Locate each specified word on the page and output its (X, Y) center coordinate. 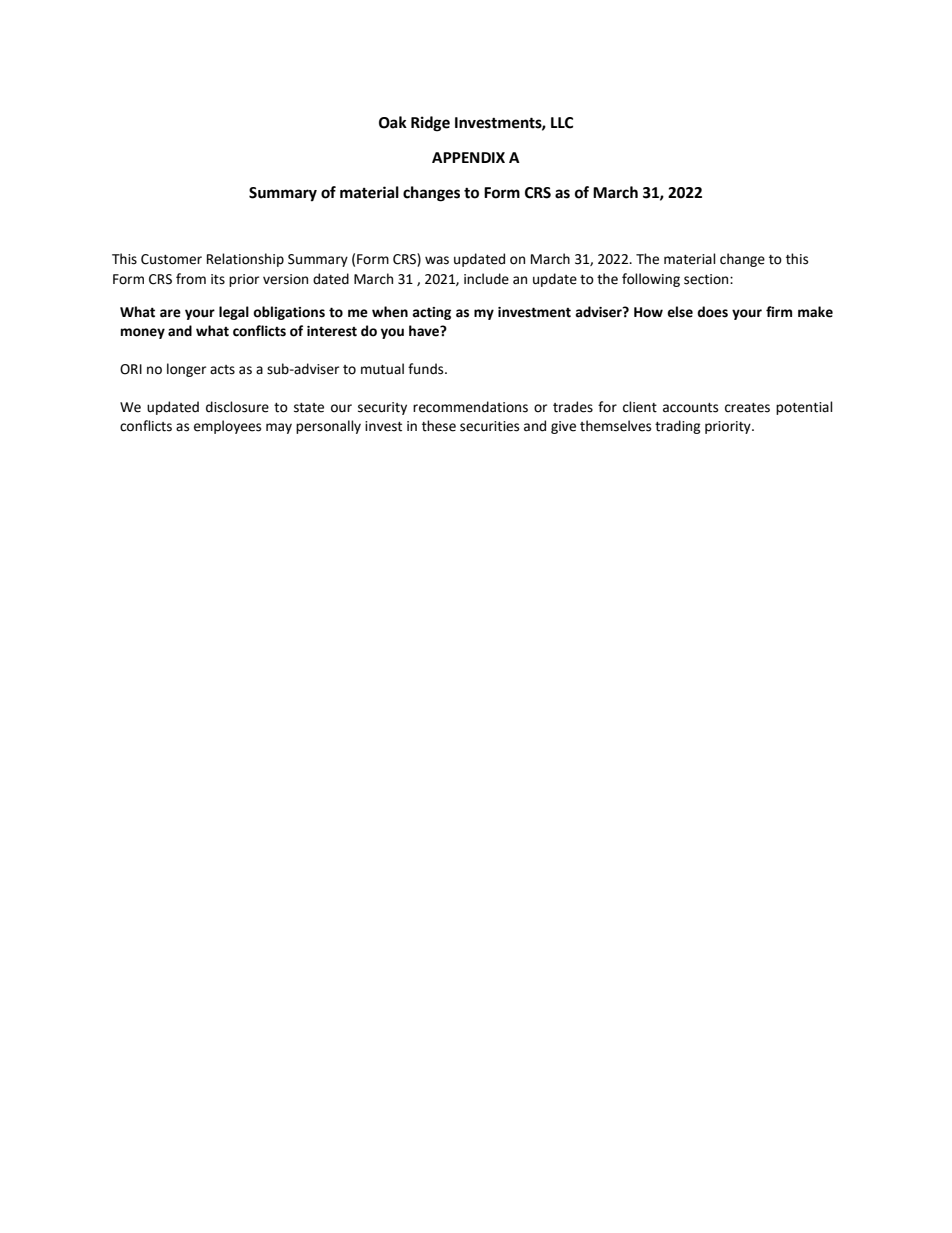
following (651, 280)
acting (431, 313)
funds (427, 369)
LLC (562, 123)
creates (747, 408)
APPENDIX (468, 157)
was (437, 260)
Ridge (430, 124)
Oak (393, 122)
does (712, 312)
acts (222, 370)
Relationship (245, 260)
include (486, 279)
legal (234, 313)
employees (227, 427)
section (707, 279)
